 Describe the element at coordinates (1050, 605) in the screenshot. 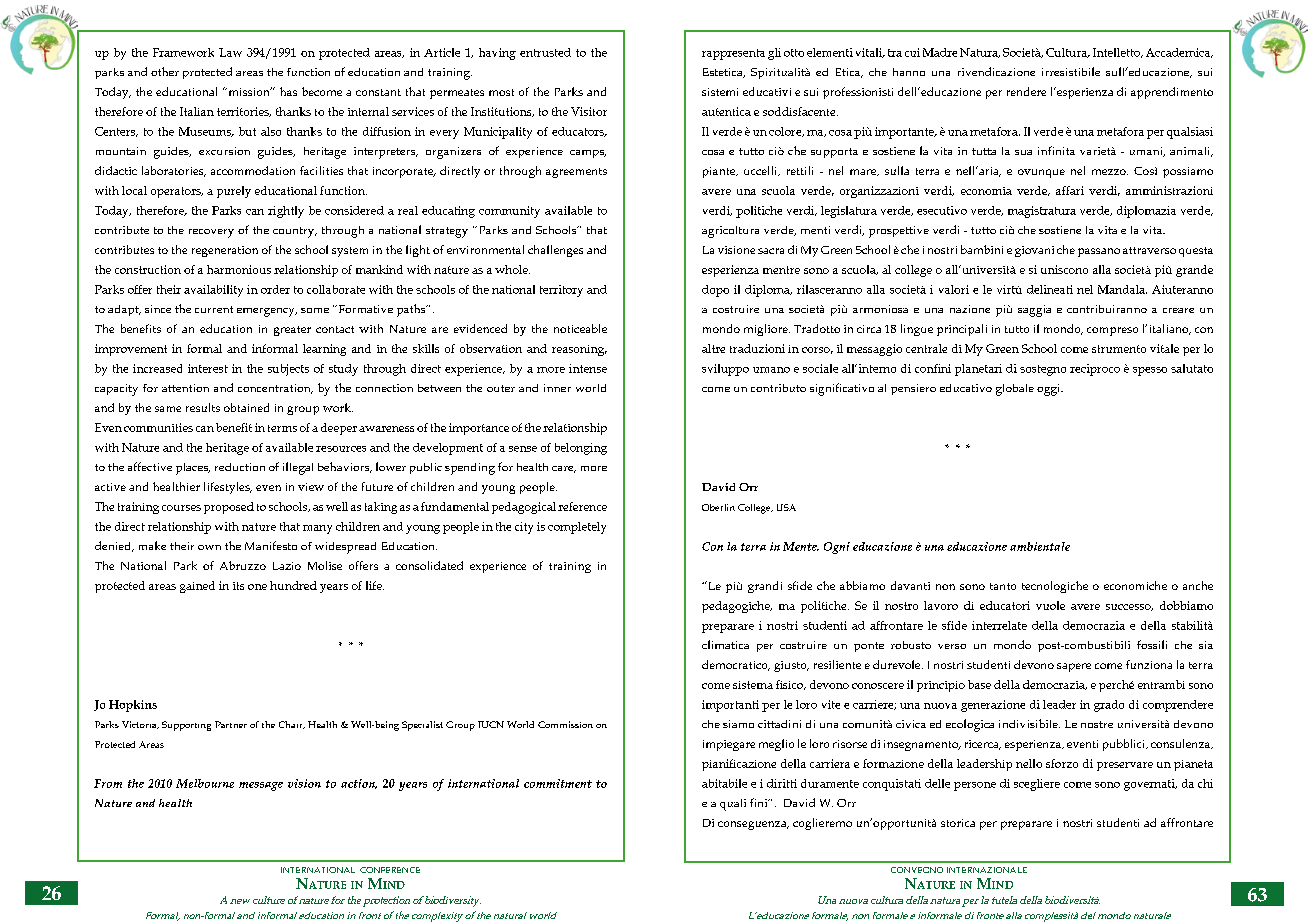

I see `vuole` at that location.
